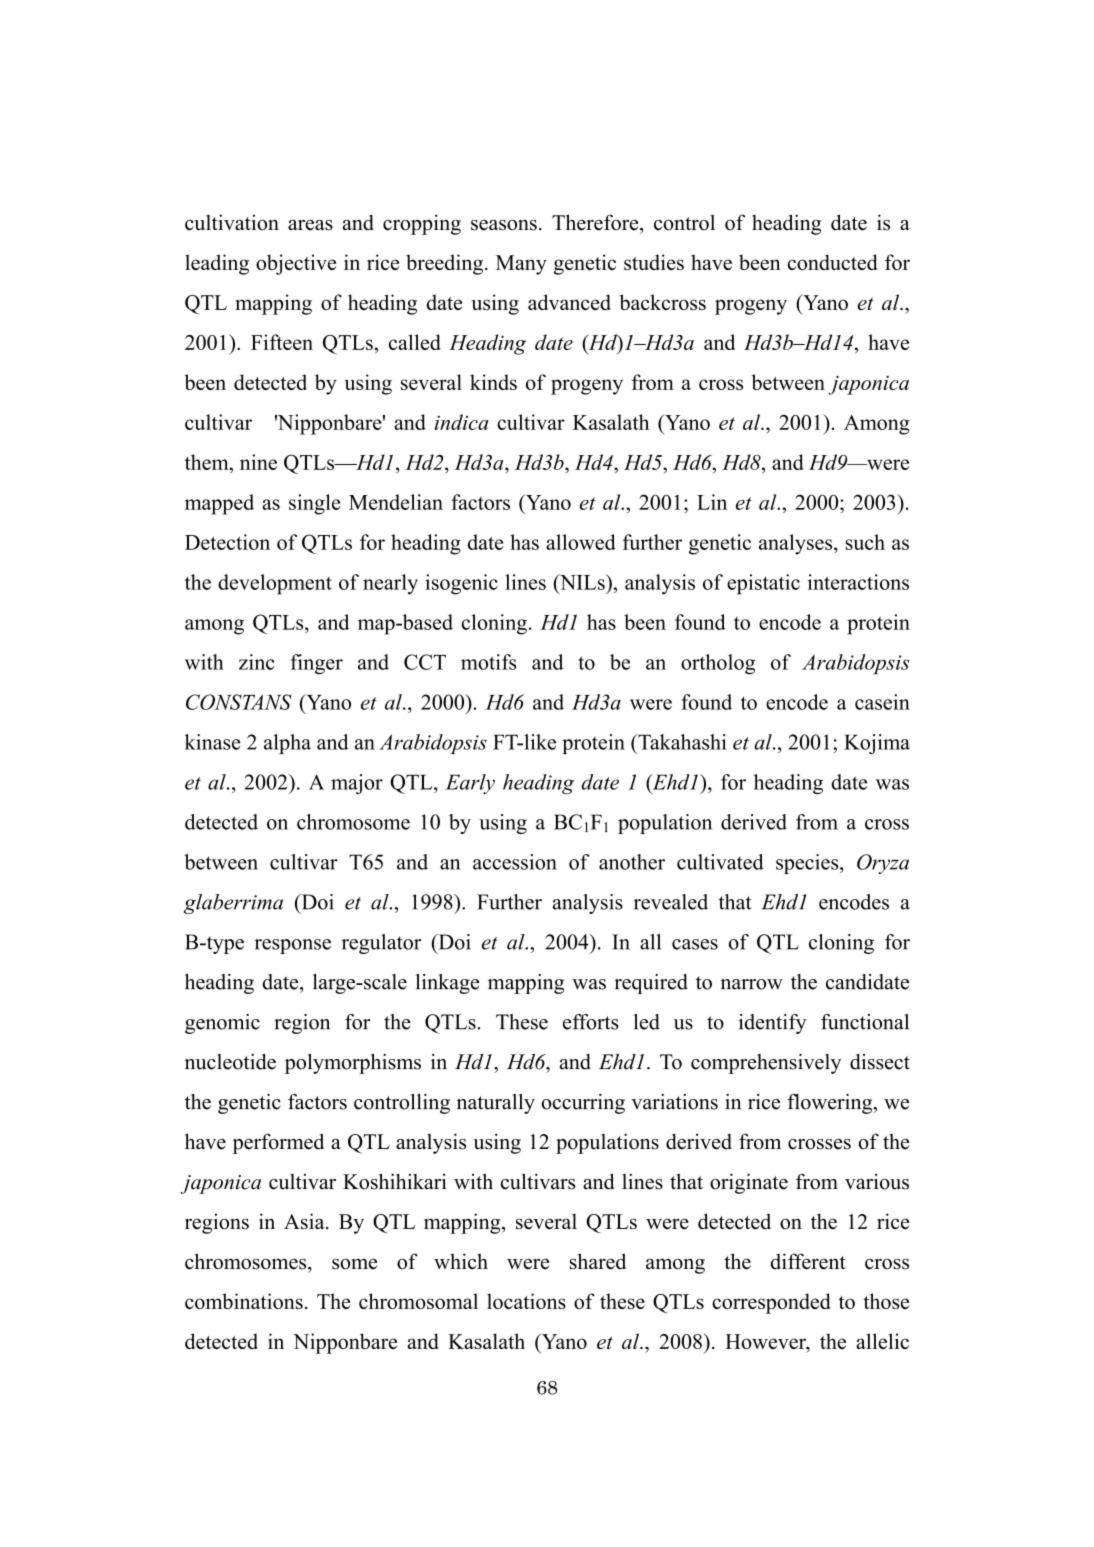 The image size is (1094, 1547). What do you see at coordinates (521, 265) in the image?
I see `Many` at bounding box center [521, 265].
